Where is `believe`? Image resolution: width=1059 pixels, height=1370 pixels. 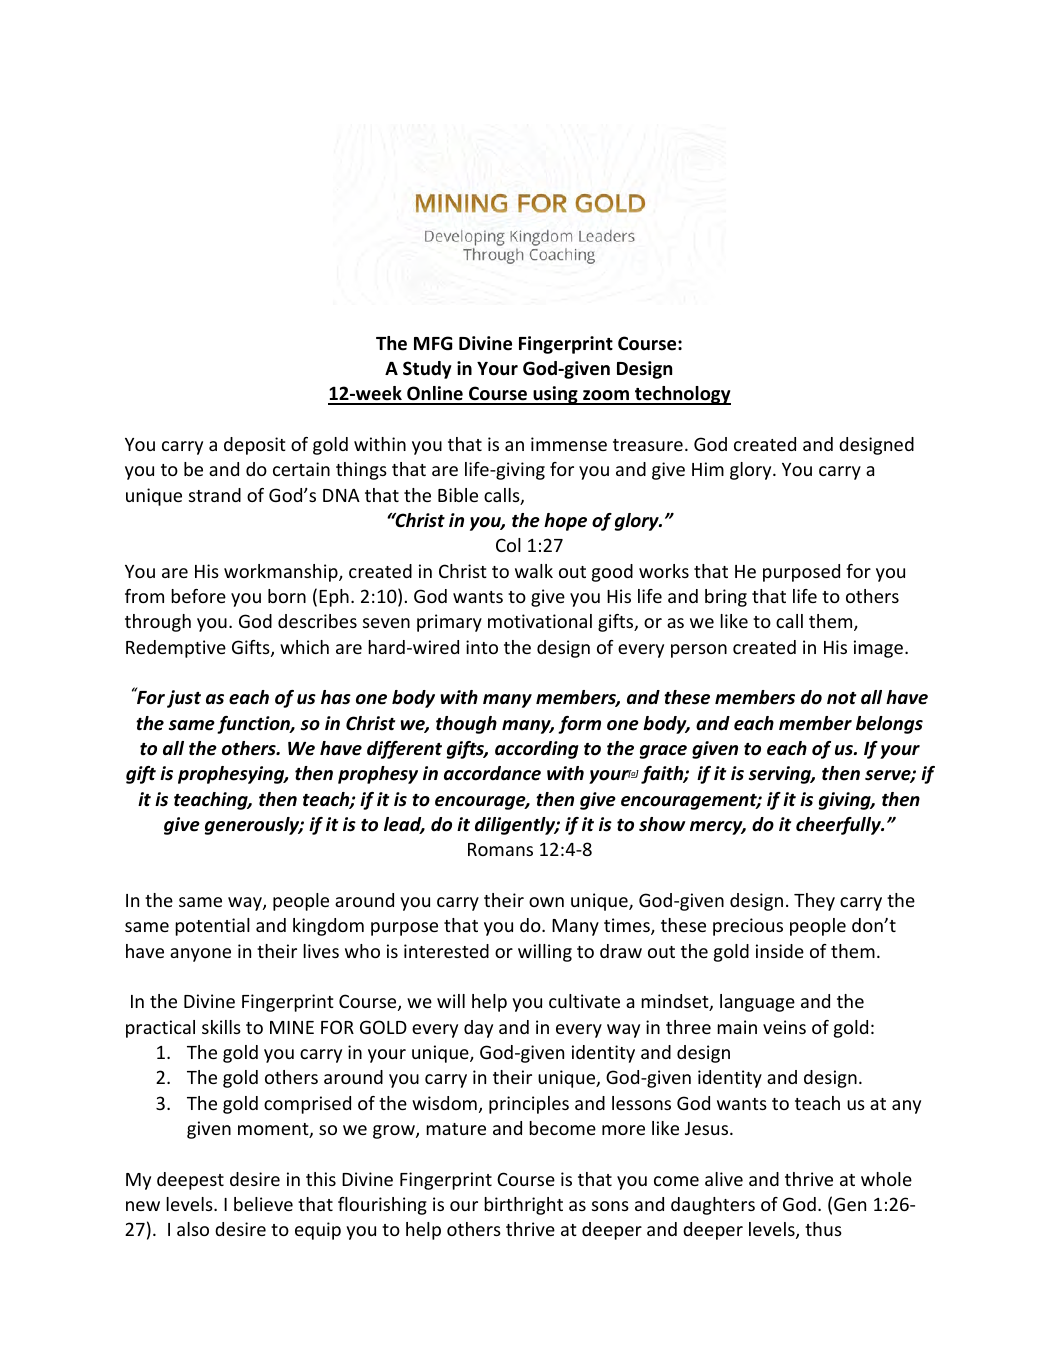 believe is located at coordinates (263, 1204).
